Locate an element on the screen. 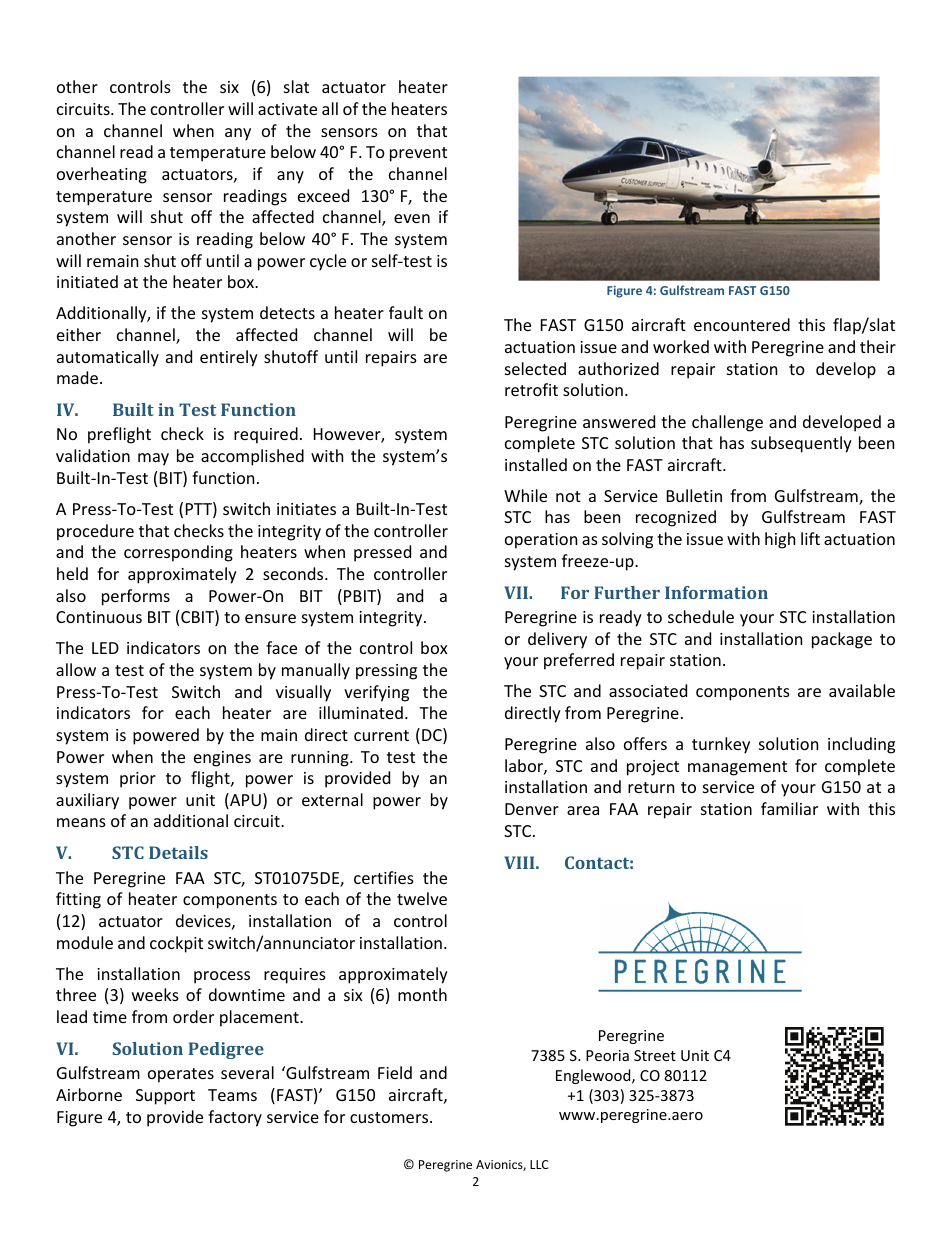 The height and width of the screenshot is (1233, 952). package is located at coordinates (842, 640).
